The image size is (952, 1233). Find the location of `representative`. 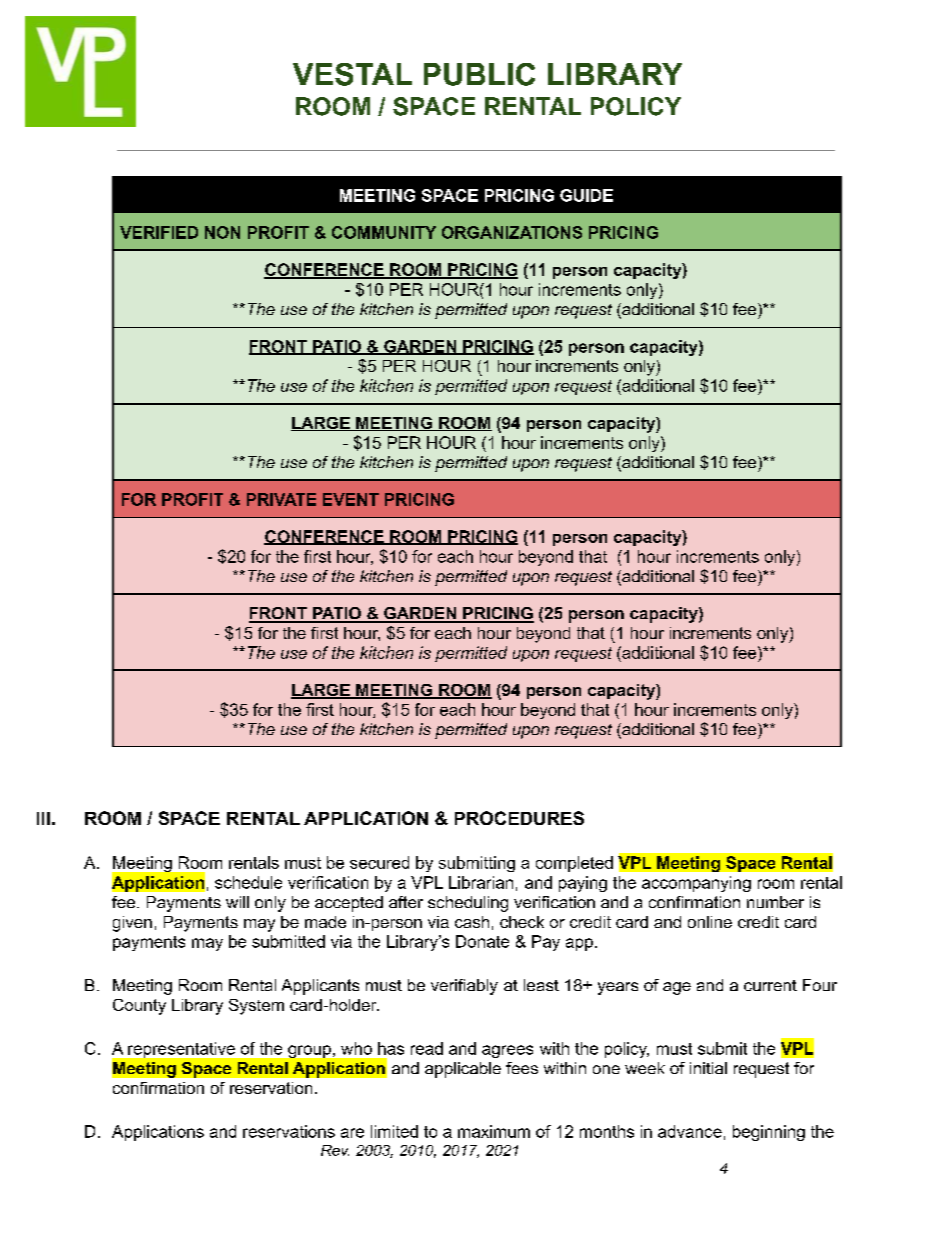

representative is located at coordinates (181, 1050).
